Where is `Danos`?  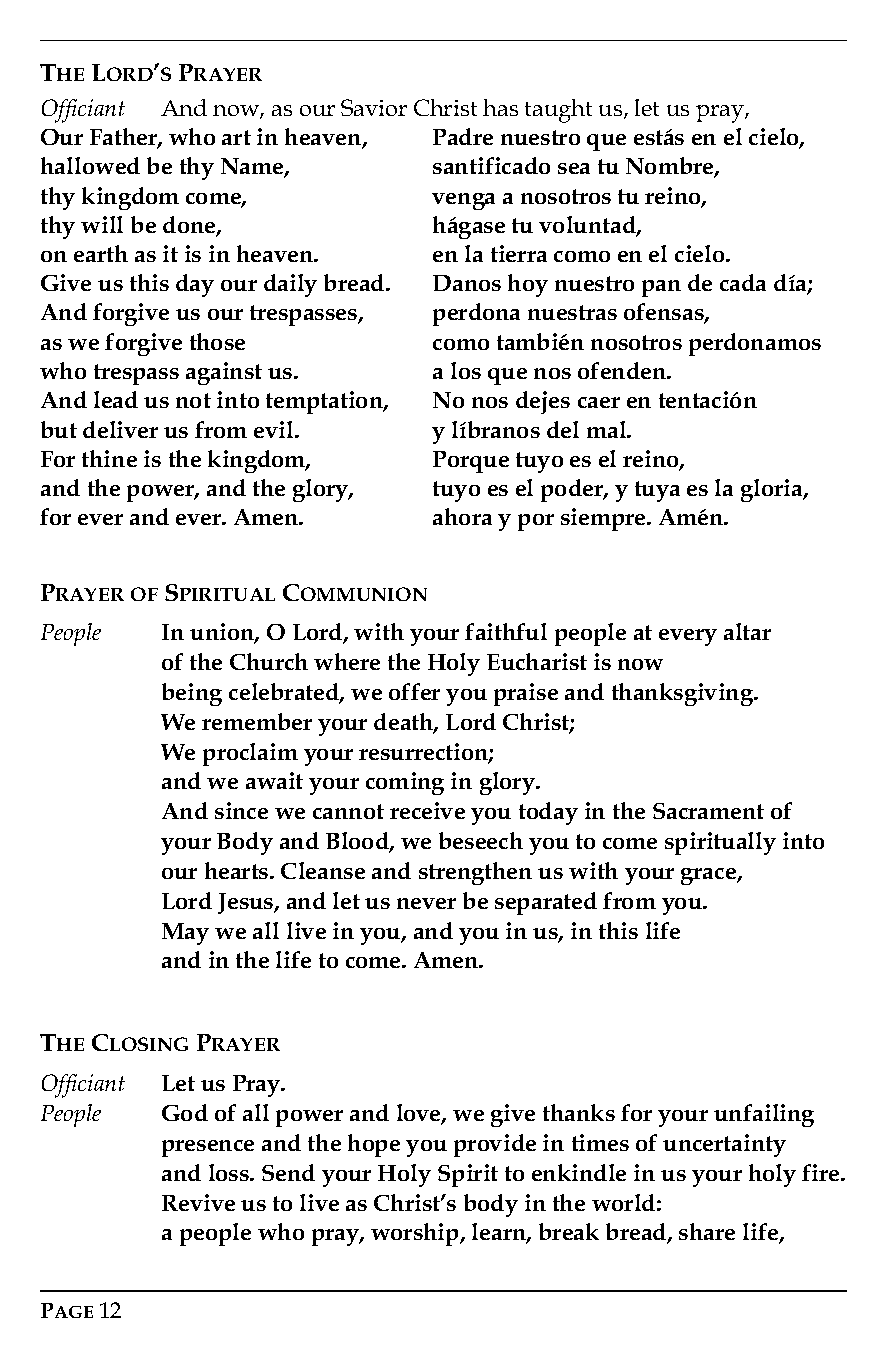 Danos is located at coordinates (467, 283).
